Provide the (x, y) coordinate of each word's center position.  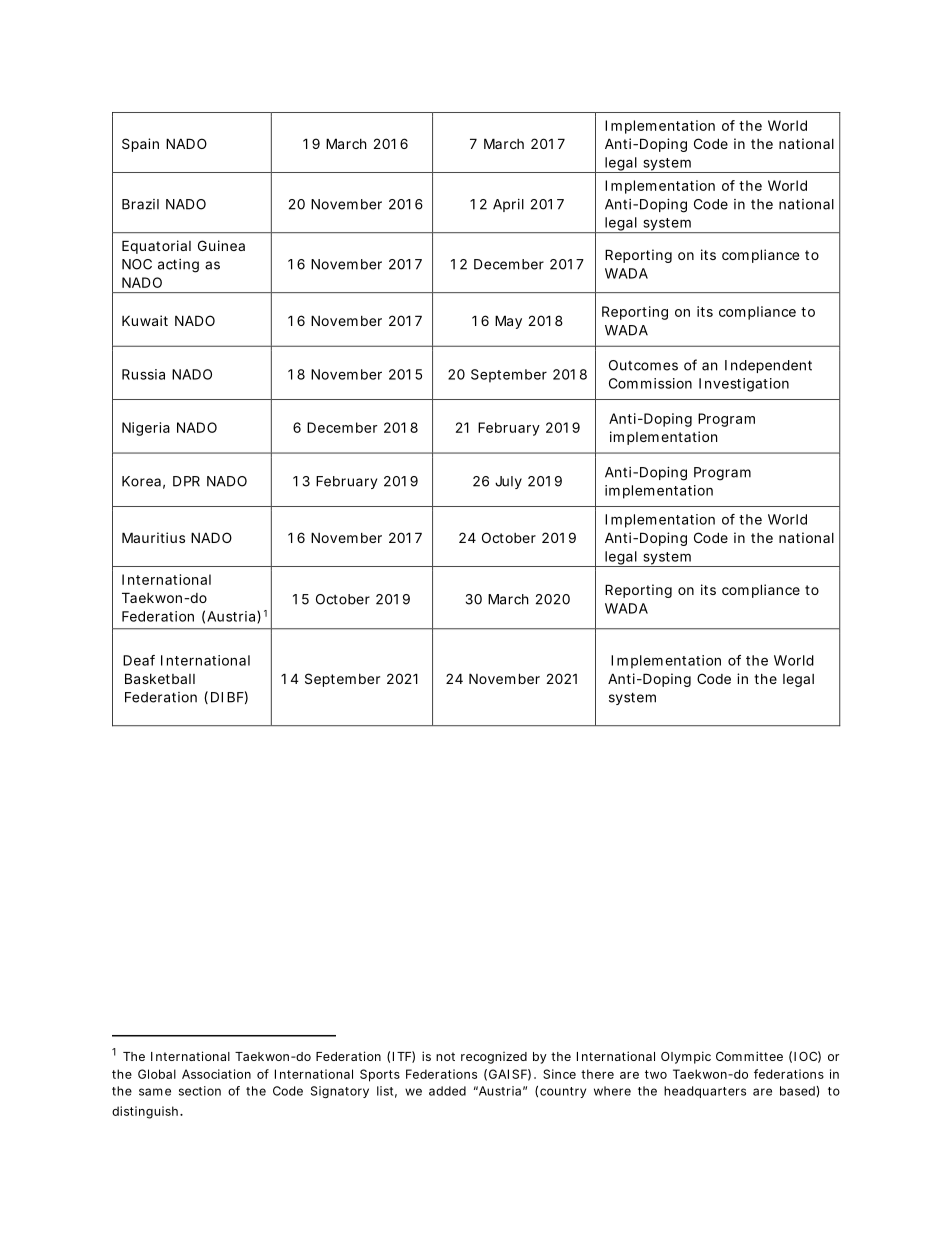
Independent (768, 366)
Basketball (160, 678)
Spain (140, 145)
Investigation (744, 385)
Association (216, 1074)
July (508, 482)
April (508, 205)
